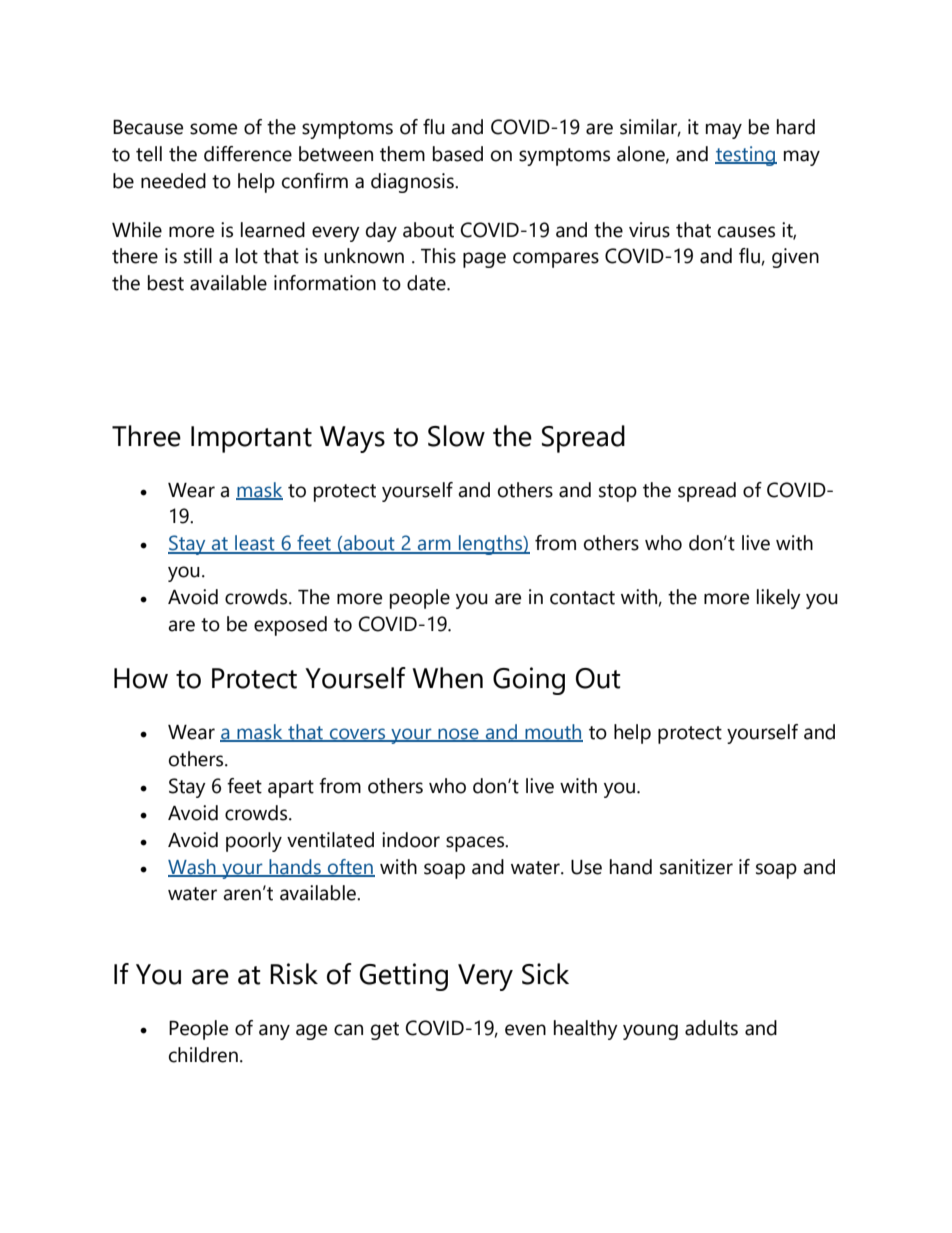 This page has height=1233, width=952. Describe the element at coordinates (458, 735) in the page. I see `nose` at that location.
